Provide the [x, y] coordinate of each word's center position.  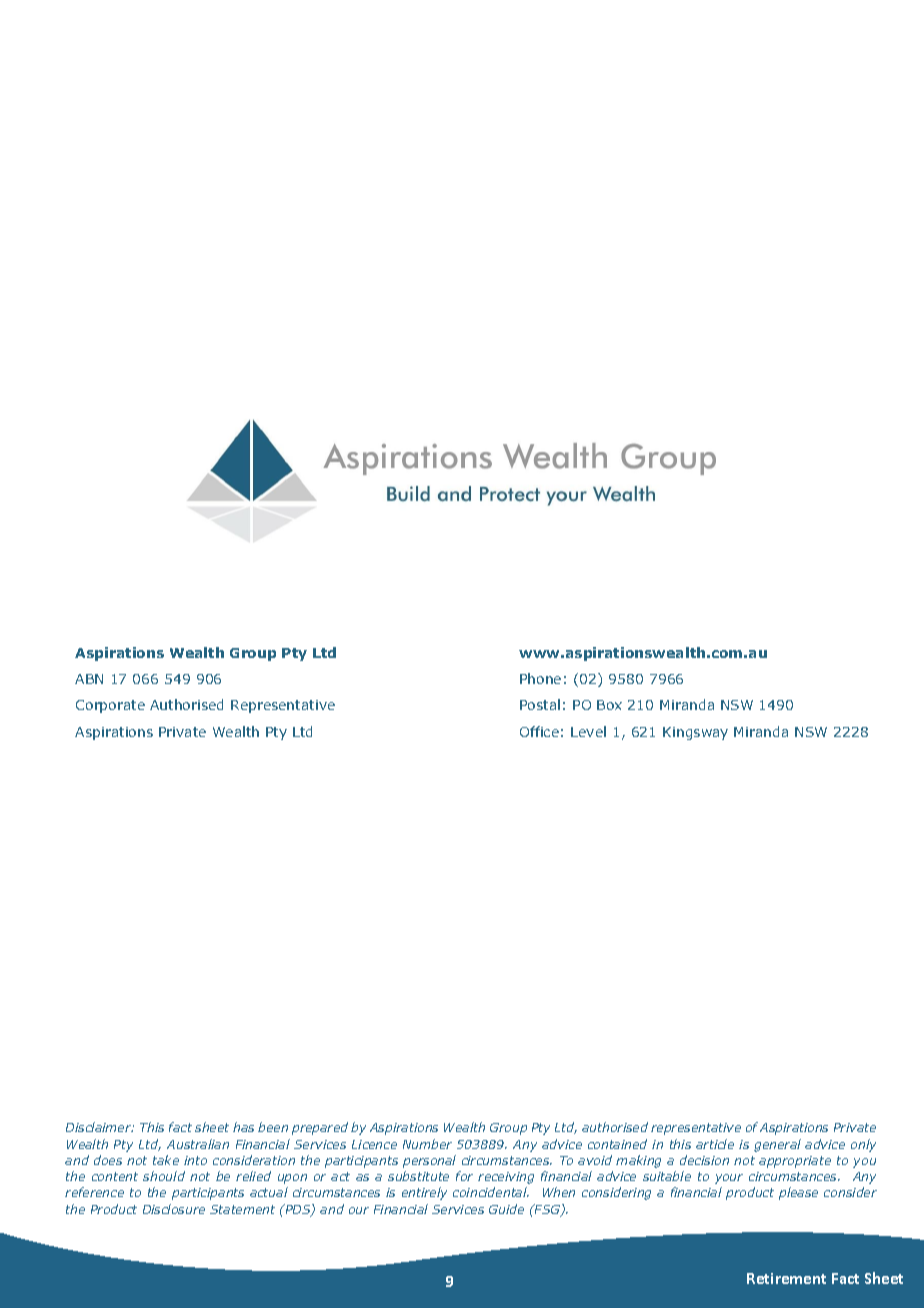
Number [427, 1144]
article [715, 1144]
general [777, 1145]
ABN [89, 679]
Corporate [110, 706]
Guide [506, 1209]
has [243, 1127]
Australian [198, 1144]
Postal [540, 704]
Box [609, 705]
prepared [320, 1128]
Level [588, 731]
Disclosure [174, 1209]
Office [539, 731]
